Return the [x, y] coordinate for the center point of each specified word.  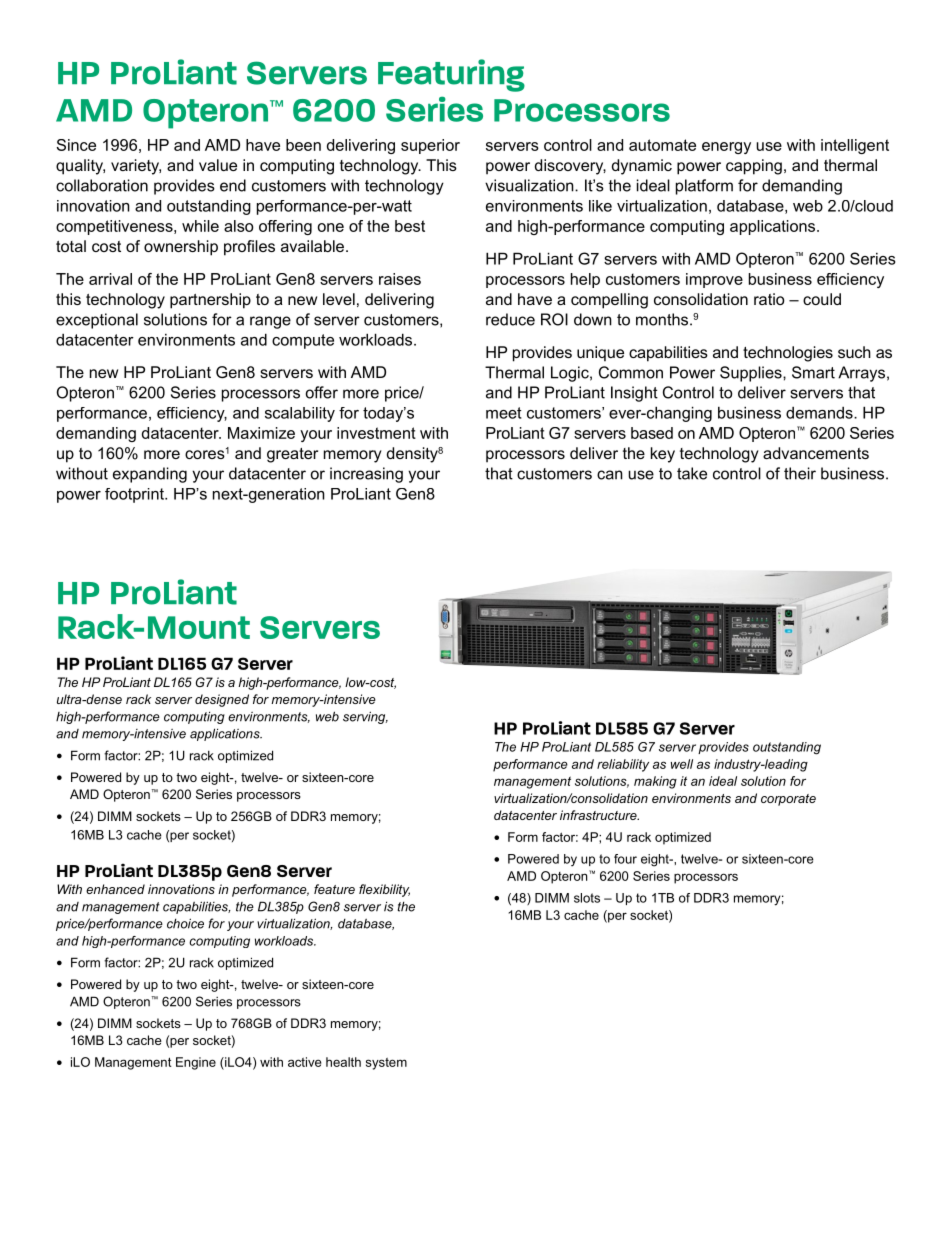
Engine [196, 1063]
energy [726, 148]
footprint [135, 495]
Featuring [451, 75]
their [800, 473]
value [218, 165]
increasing [366, 475]
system [386, 1064]
